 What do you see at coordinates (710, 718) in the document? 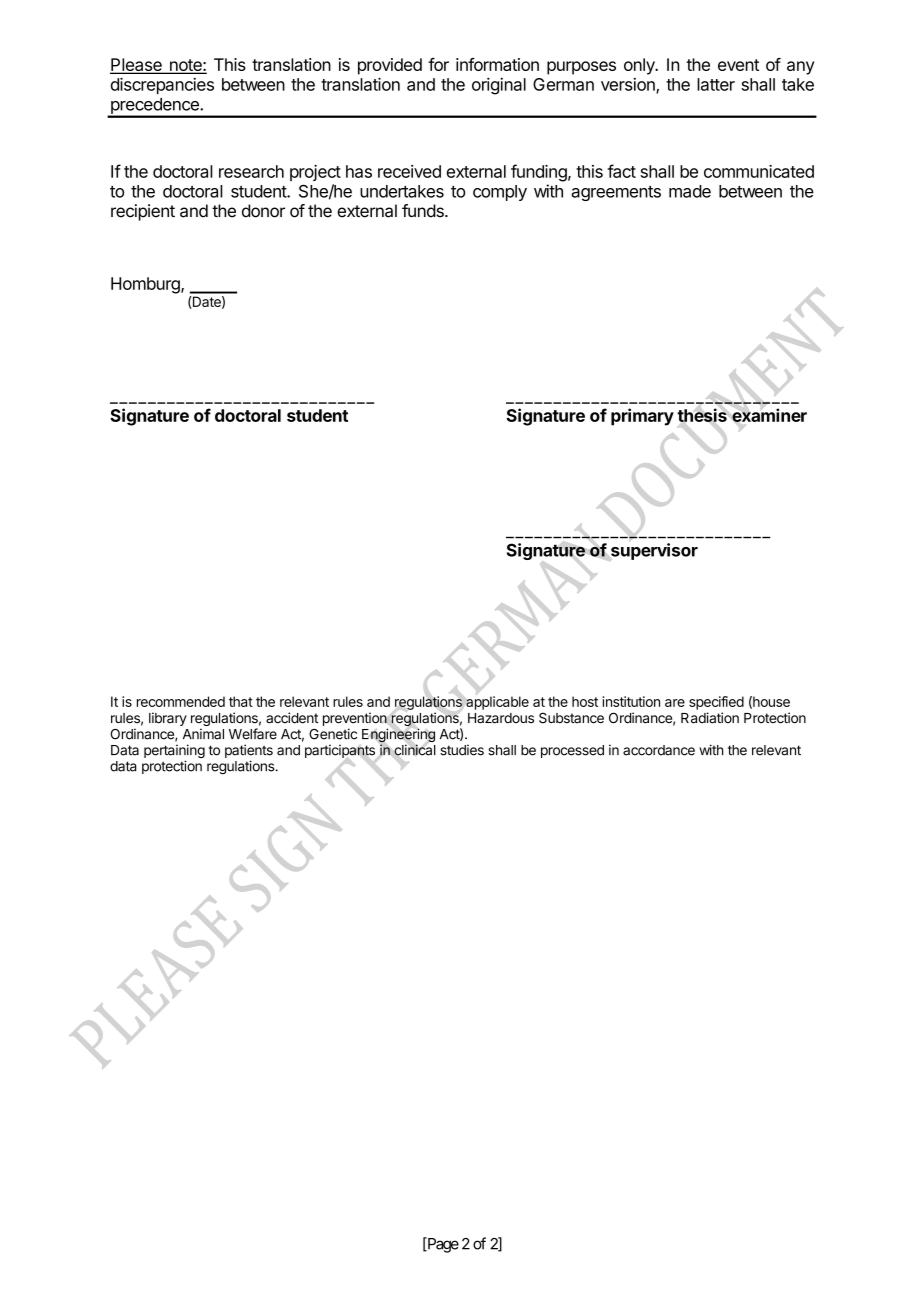
I see `Radiation` at bounding box center [710, 718].
